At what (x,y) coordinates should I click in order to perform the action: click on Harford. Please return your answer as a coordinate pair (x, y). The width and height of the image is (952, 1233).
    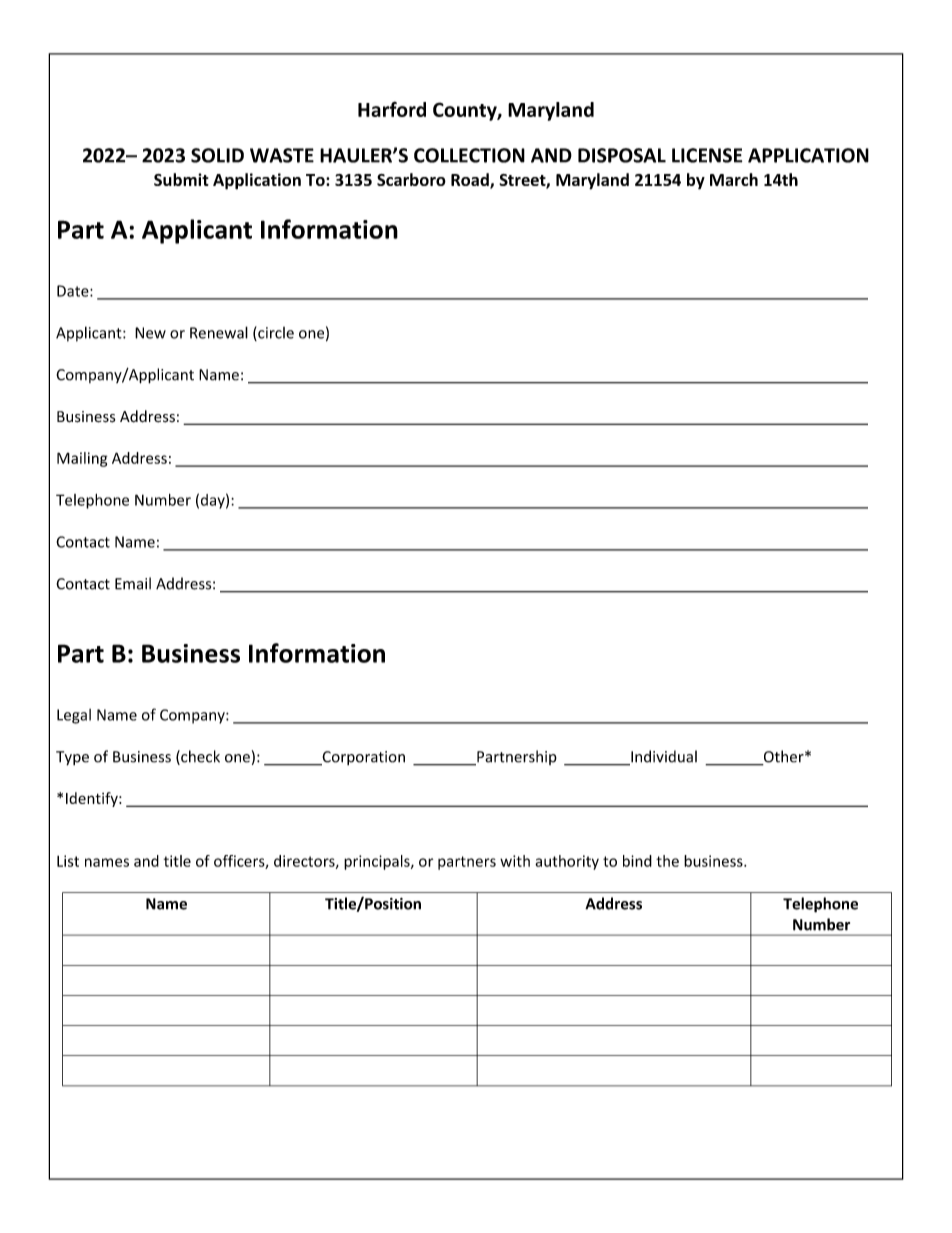
    Looking at the image, I should click on (392, 109).
